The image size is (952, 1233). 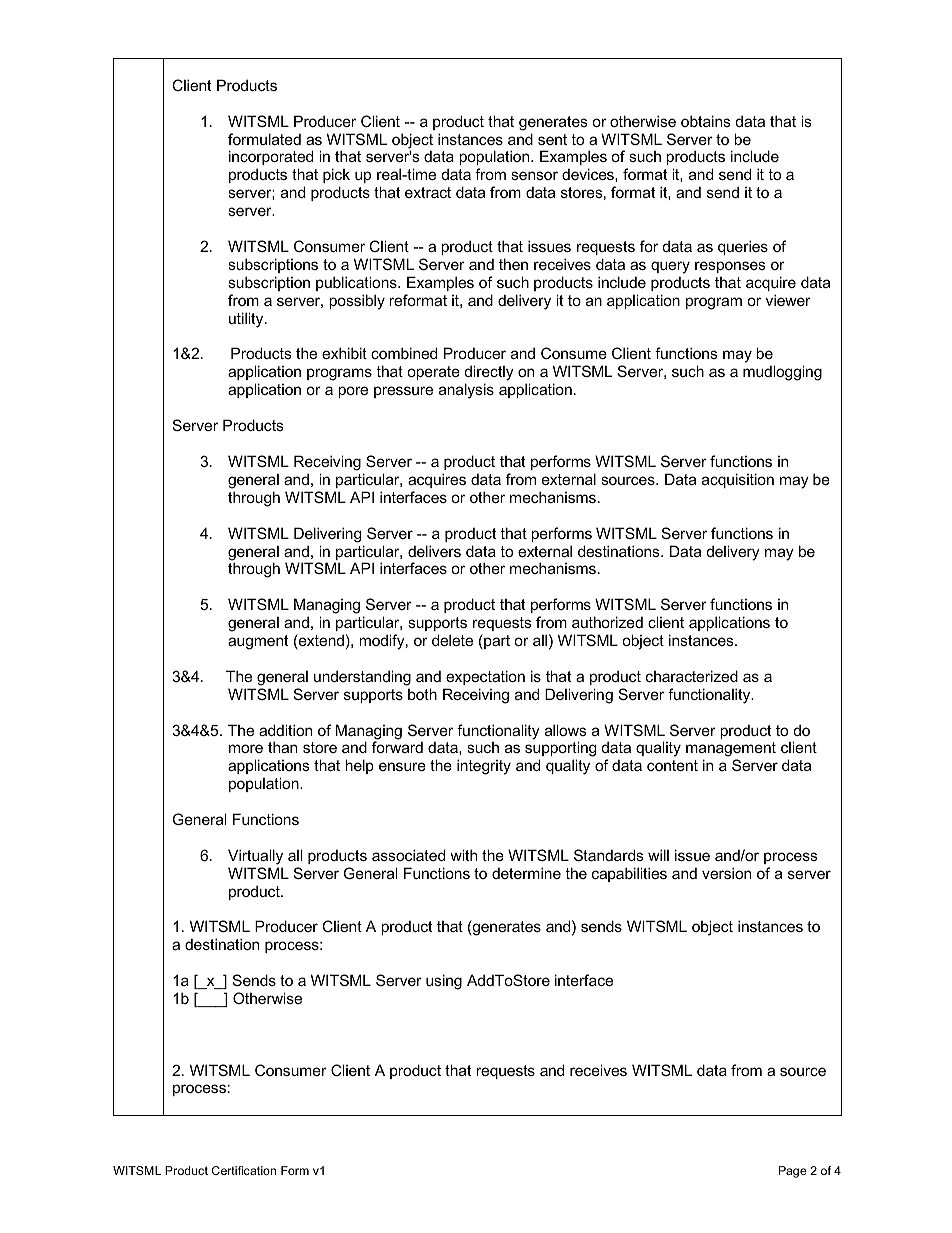 What do you see at coordinates (534, 175) in the page?
I see `sensor` at bounding box center [534, 175].
